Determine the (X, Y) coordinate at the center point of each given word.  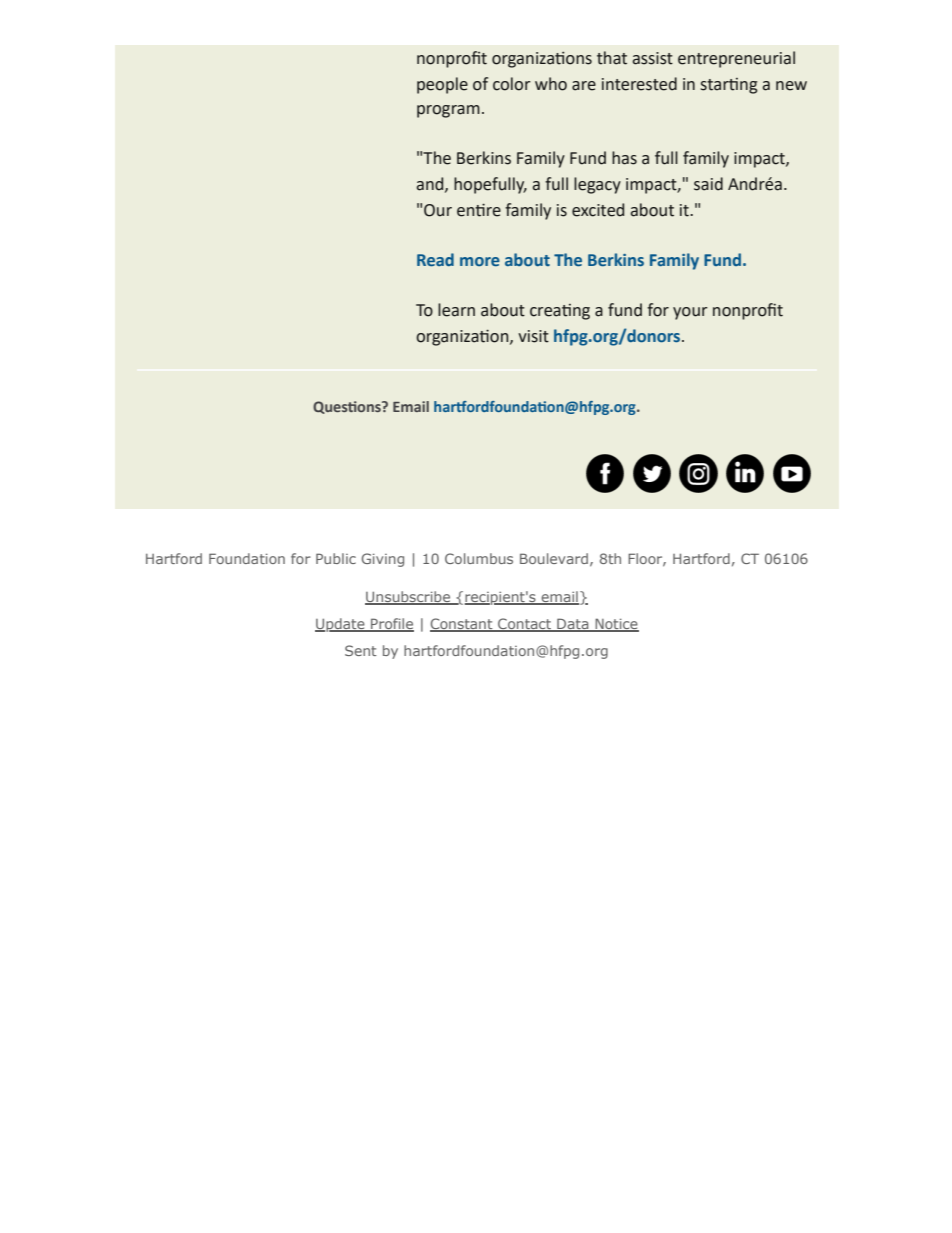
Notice (616, 625)
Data (573, 625)
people (442, 85)
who (551, 84)
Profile (391, 625)
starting (729, 86)
